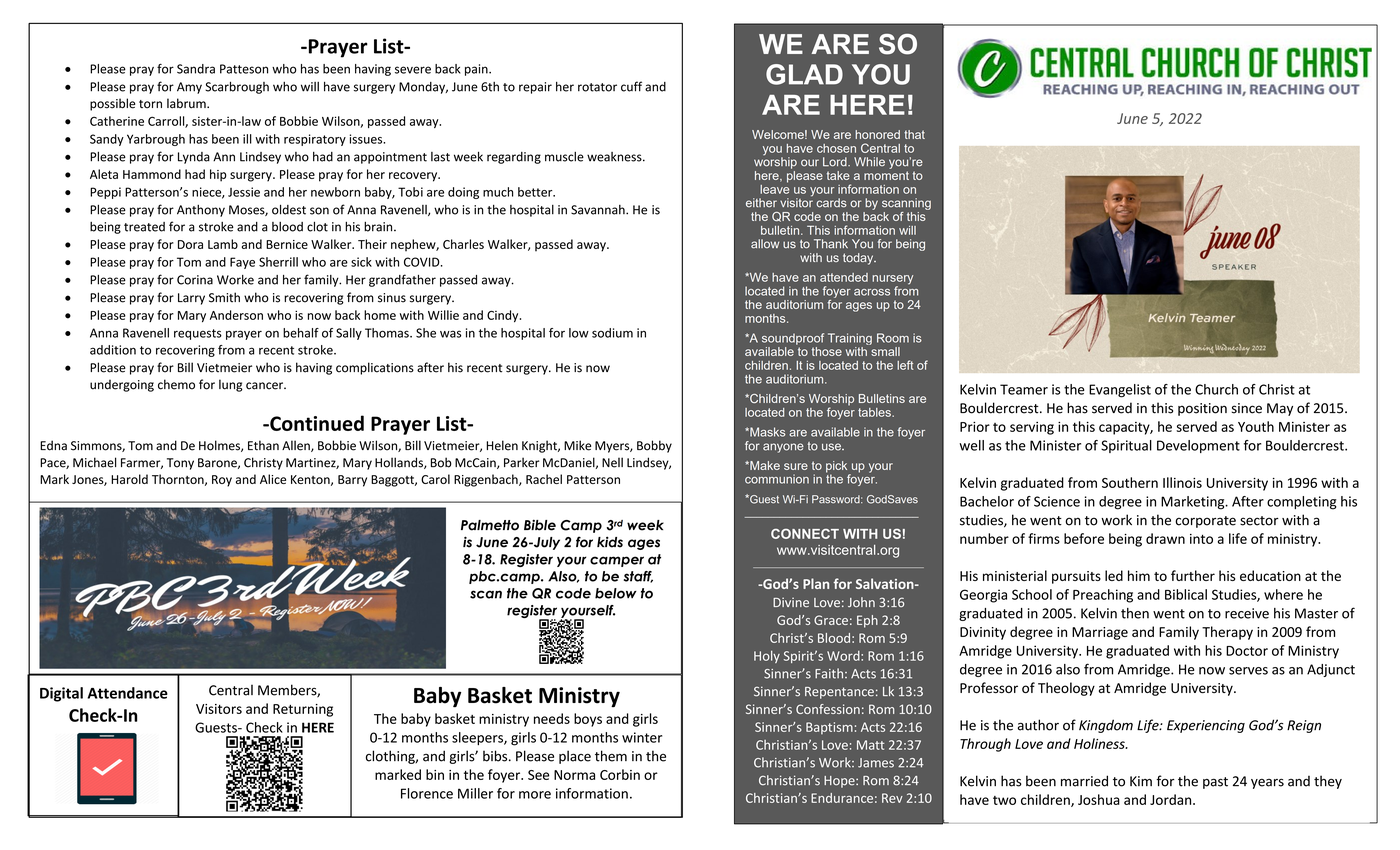  Describe the element at coordinates (914, 134) in the image. I see `that` at that location.
